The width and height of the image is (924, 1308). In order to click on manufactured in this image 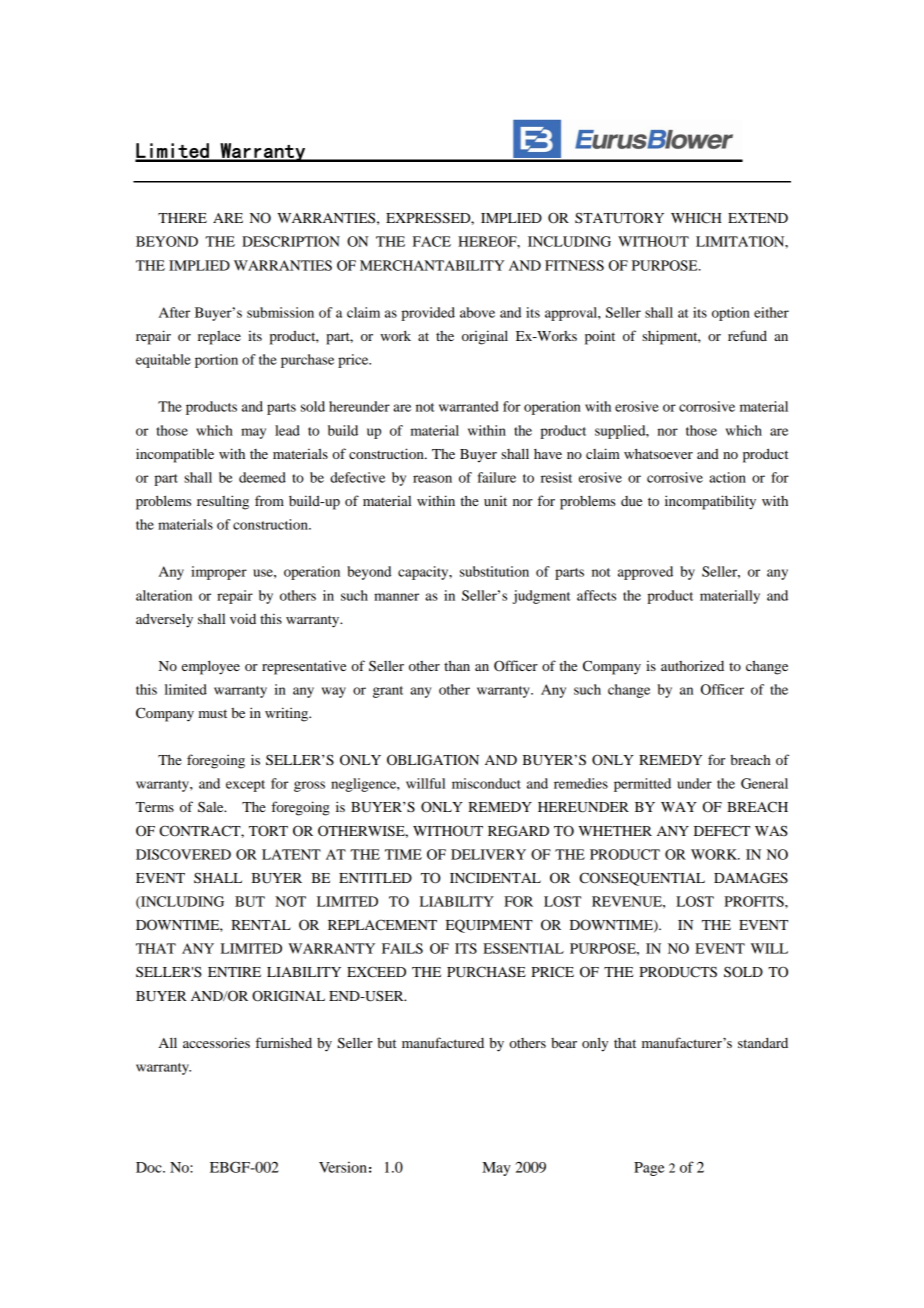, I will do `click(443, 1042)`.
